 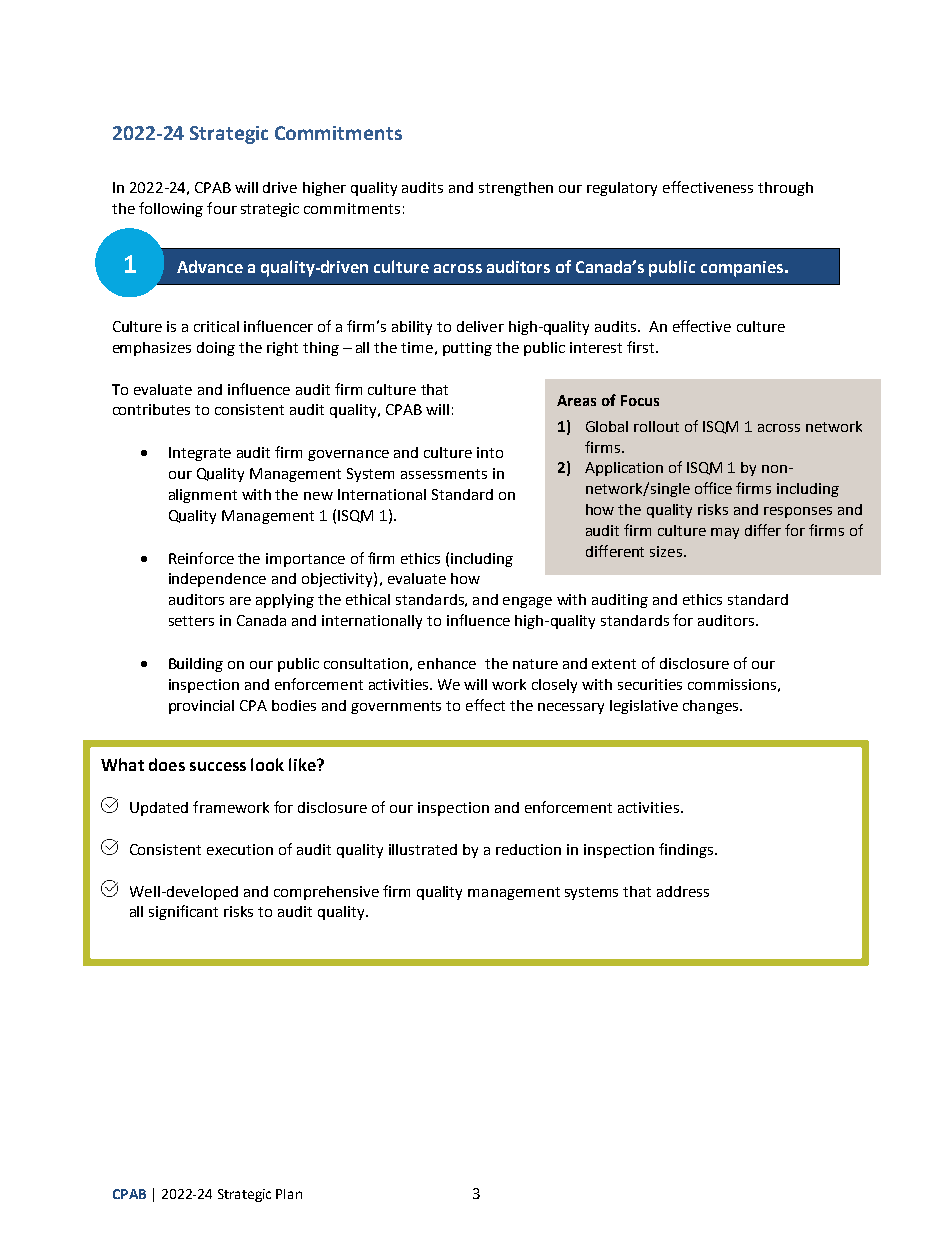 What do you see at coordinates (222, 208) in the page?
I see `four` at bounding box center [222, 208].
